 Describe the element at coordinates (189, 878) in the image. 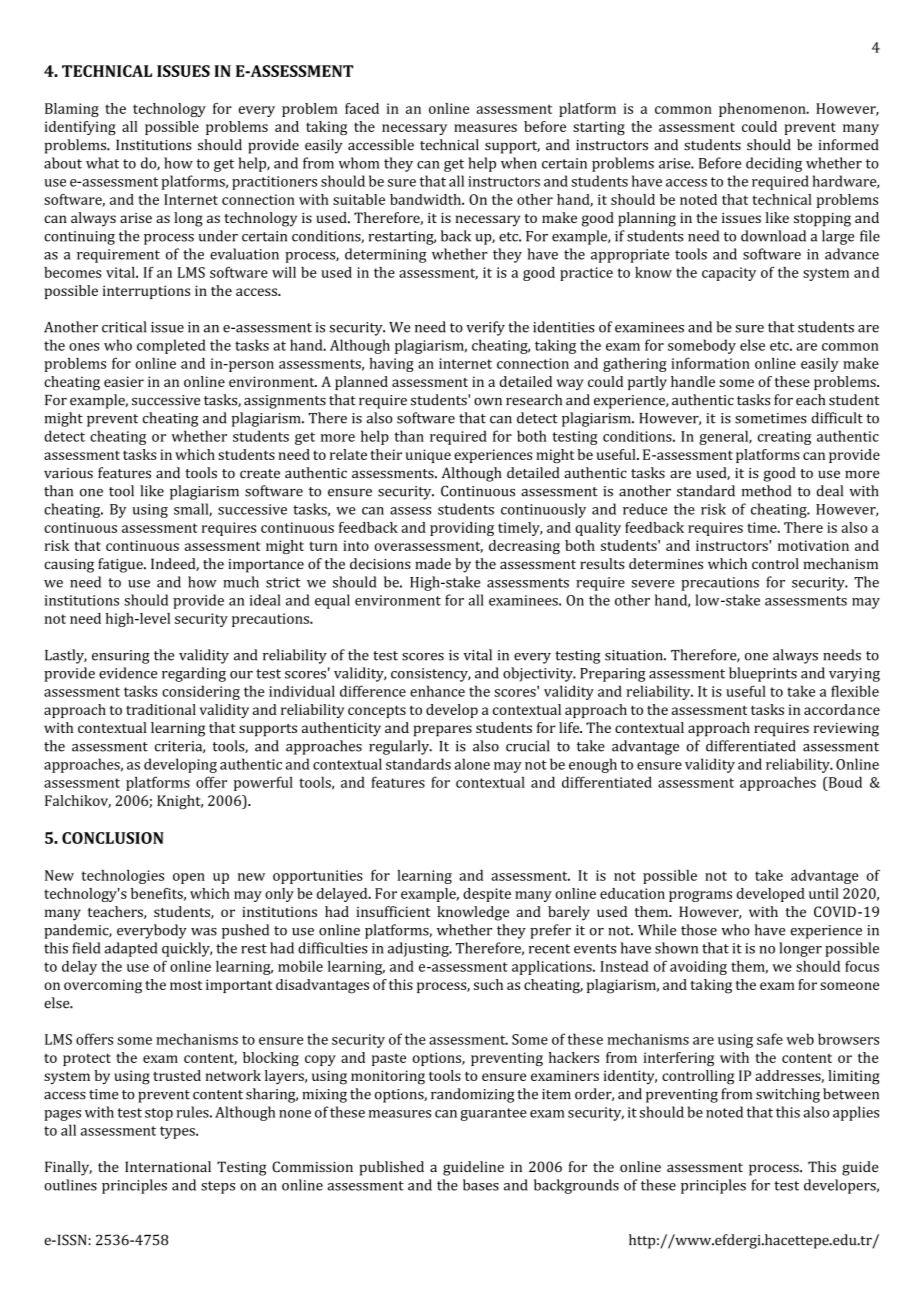

I see `open` at that location.
